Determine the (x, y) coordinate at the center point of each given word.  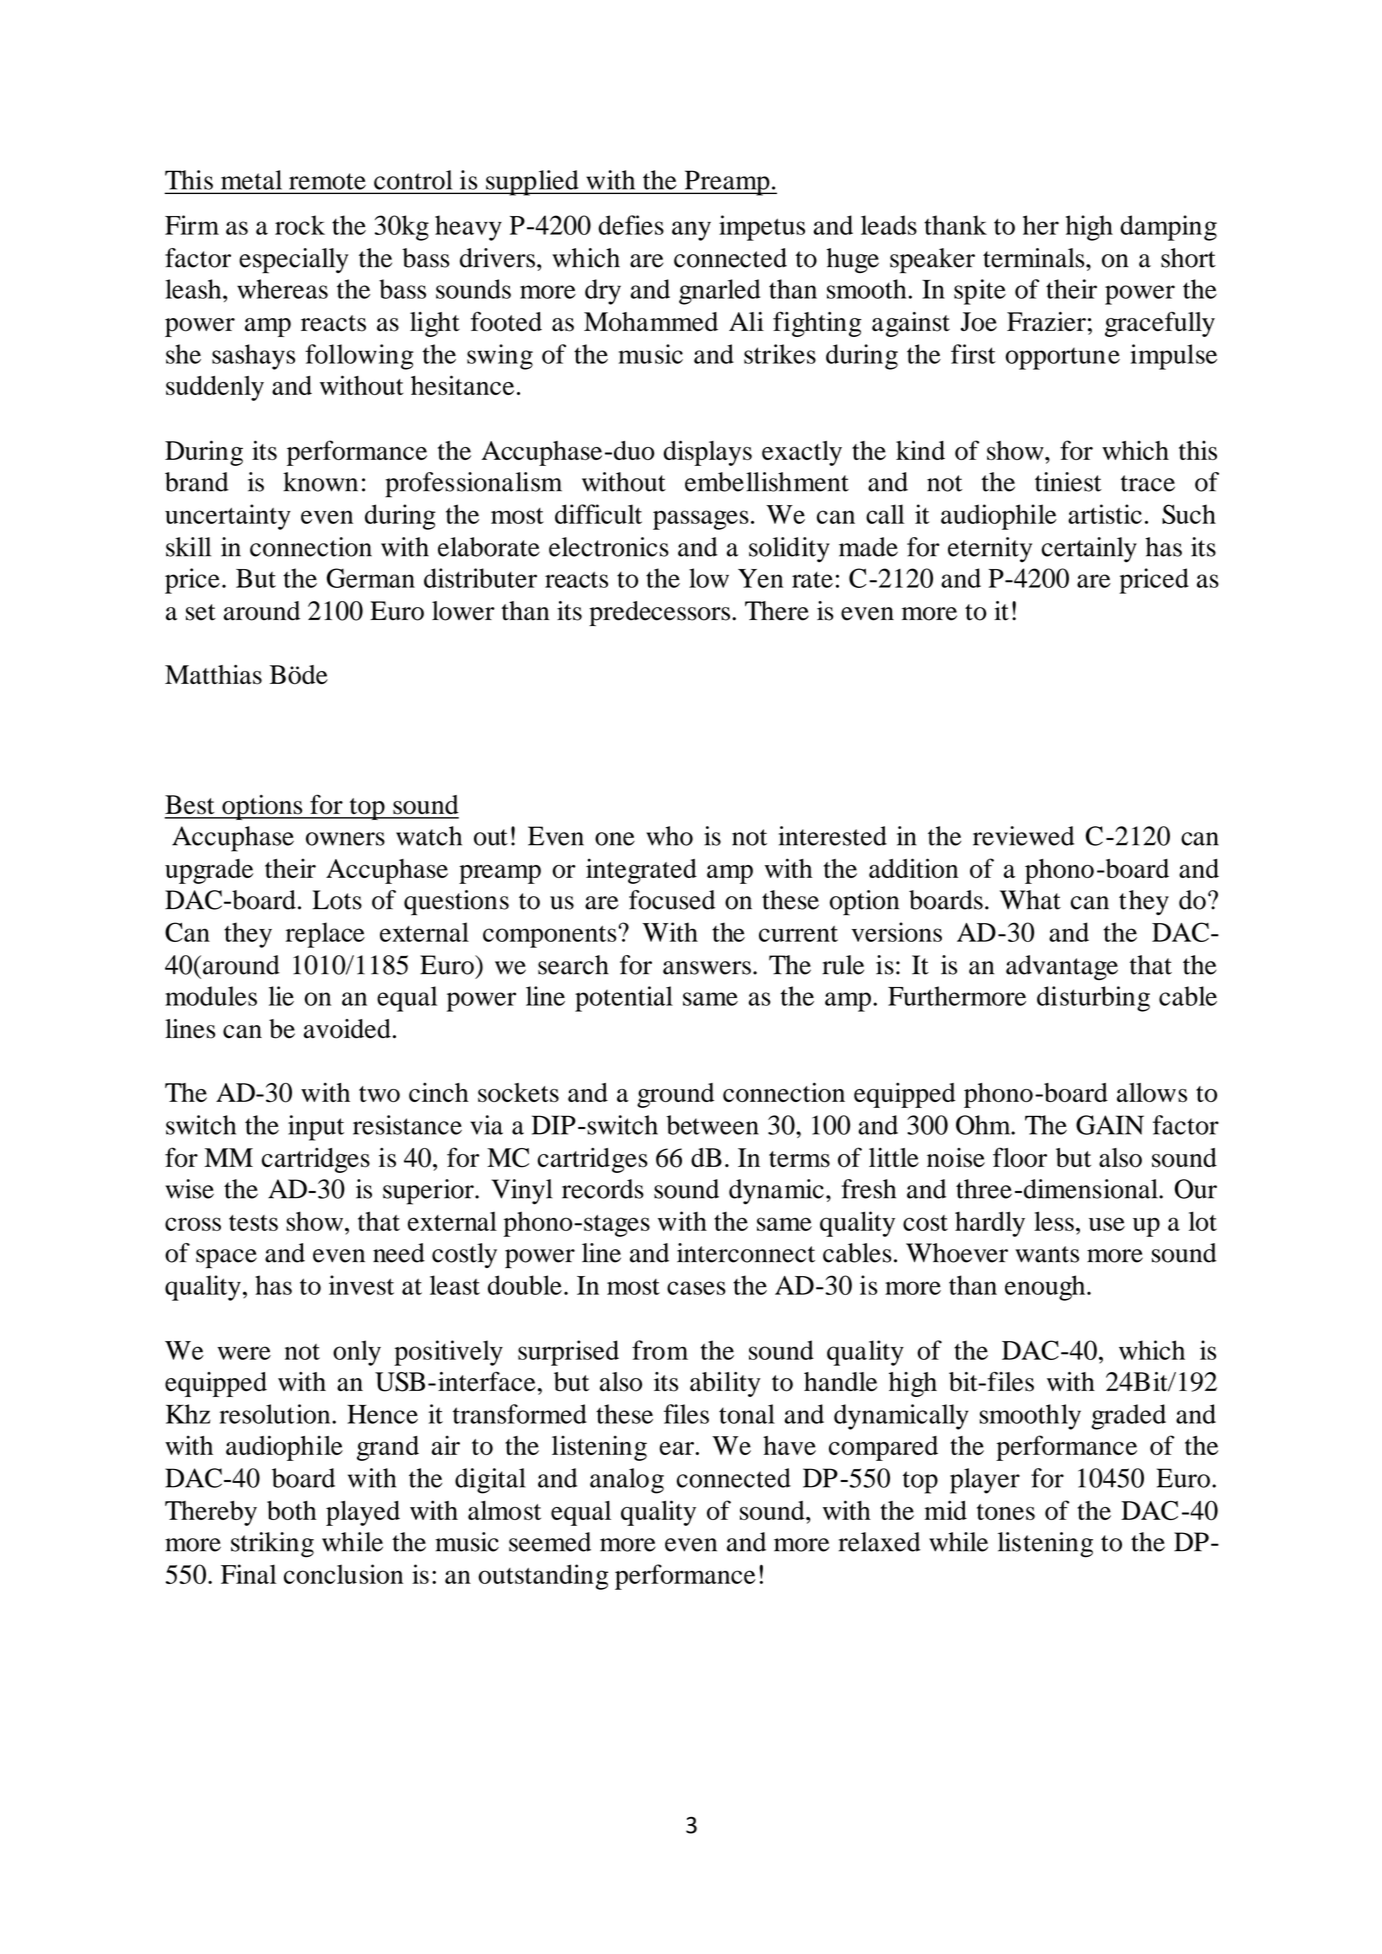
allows (1152, 1092)
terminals (1035, 258)
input (316, 1128)
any (691, 231)
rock (300, 225)
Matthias (213, 675)
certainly (1089, 550)
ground (675, 1095)
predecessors (659, 613)
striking (272, 1545)
